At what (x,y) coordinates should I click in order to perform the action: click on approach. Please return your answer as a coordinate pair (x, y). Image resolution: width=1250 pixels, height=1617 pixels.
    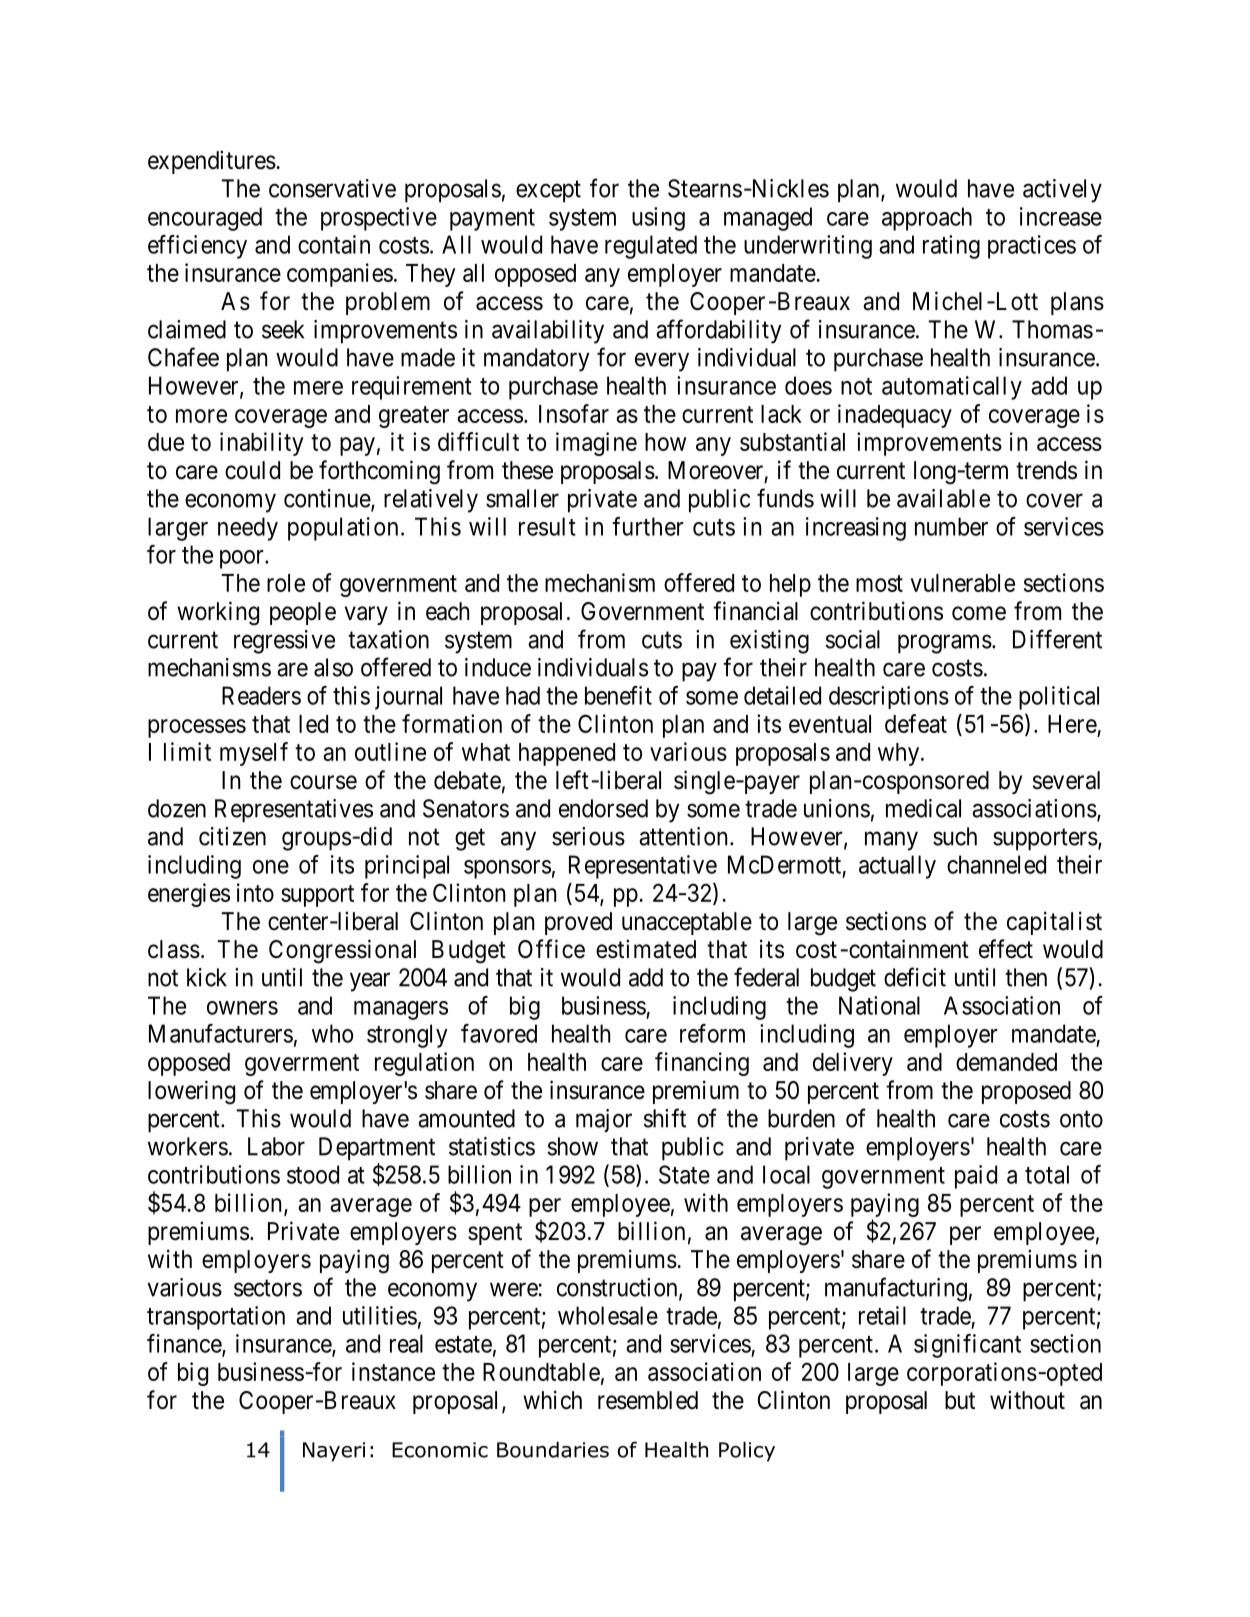
    Looking at the image, I should click on (927, 219).
